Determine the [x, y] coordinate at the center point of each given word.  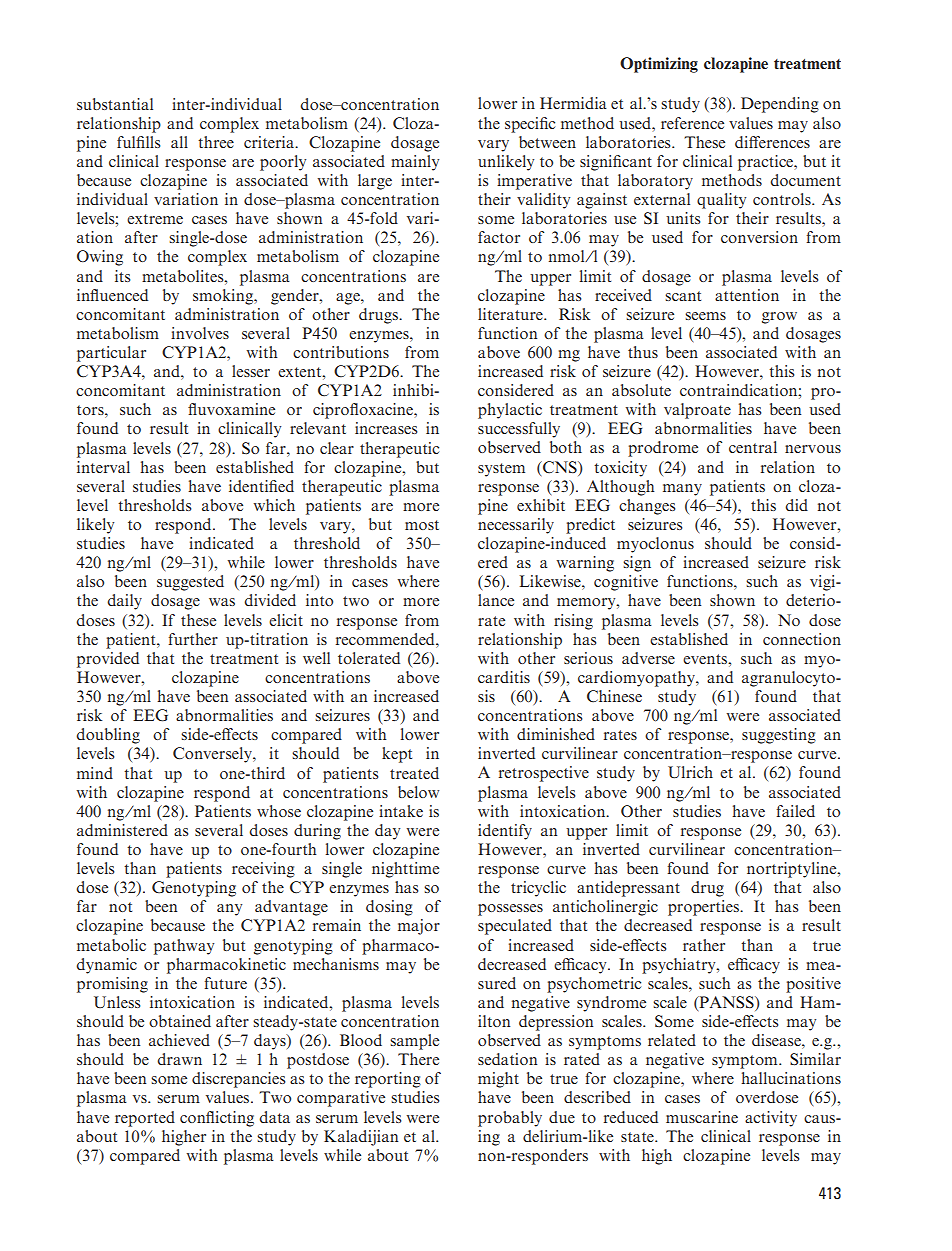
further [193, 639]
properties [704, 908]
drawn [179, 1059]
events [706, 659]
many [682, 490]
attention [747, 295]
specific [530, 125]
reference [692, 123]
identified [261, 486]
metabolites [184, 276]
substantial [115, 104]
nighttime [405, 870]
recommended [386, 639]
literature [511, 314]
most [422, 525]
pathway [184, 947]
